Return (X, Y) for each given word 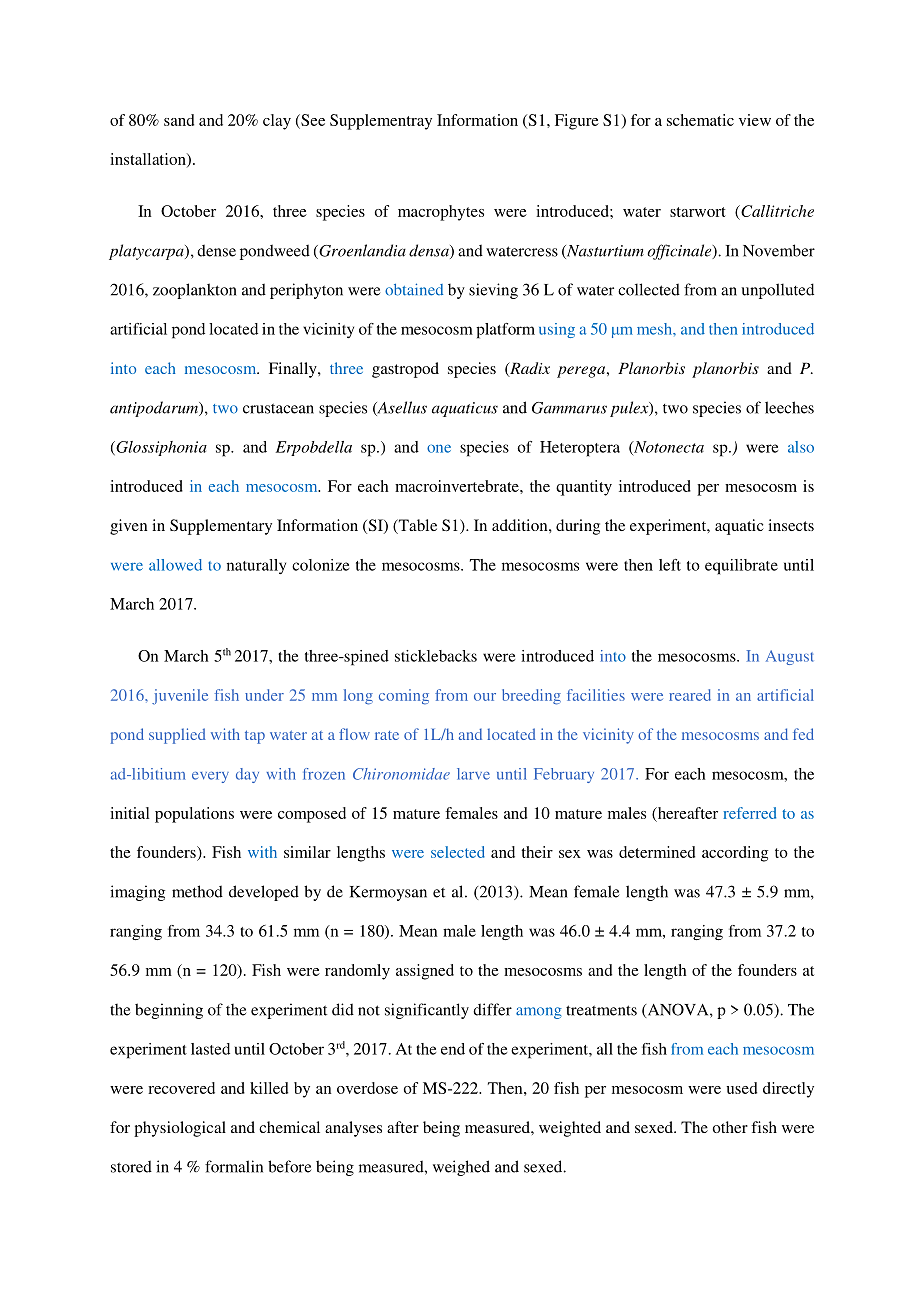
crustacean (278, 408)
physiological (180, 1129)
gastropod (405, 370)
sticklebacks (436, 656)
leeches (789, 407)
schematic (700, 120)
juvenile (180, 697)
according (735, 854)
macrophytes (441, 213)
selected (458, 852)
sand (179, 120)
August (789, 657)
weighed (461, 1168)
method (197, 891)
